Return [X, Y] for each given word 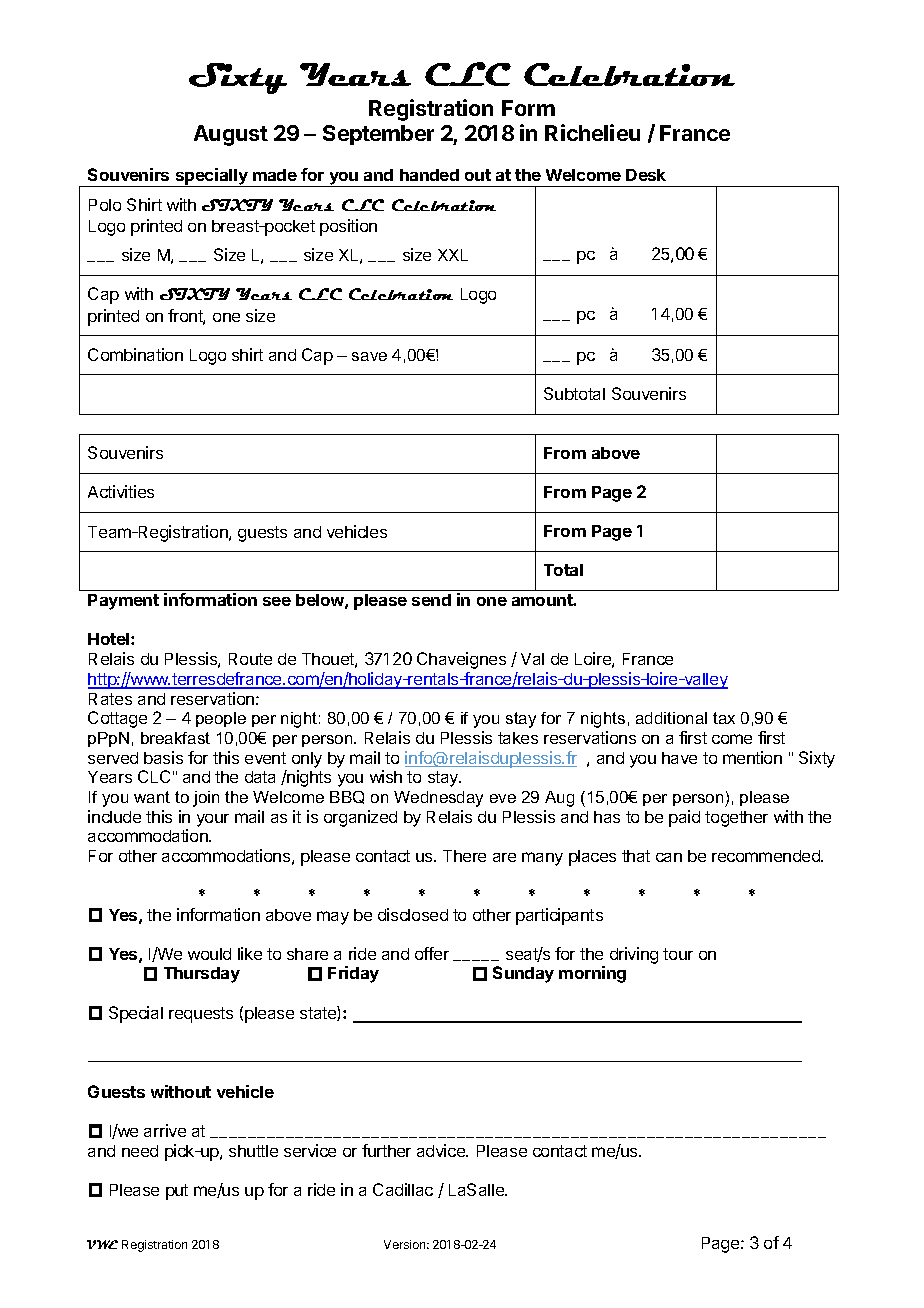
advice [442, 1150]
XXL [453, 255]
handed [429, 175]
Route [250, 659]
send [431, 600]
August [231, 135]
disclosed [413, 914]
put [177, 1192]
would [209, 954]
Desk [646, 175]
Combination [135, 354]
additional [671, 718]
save [369, 356]
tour [678, 954]
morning [592, 974]
